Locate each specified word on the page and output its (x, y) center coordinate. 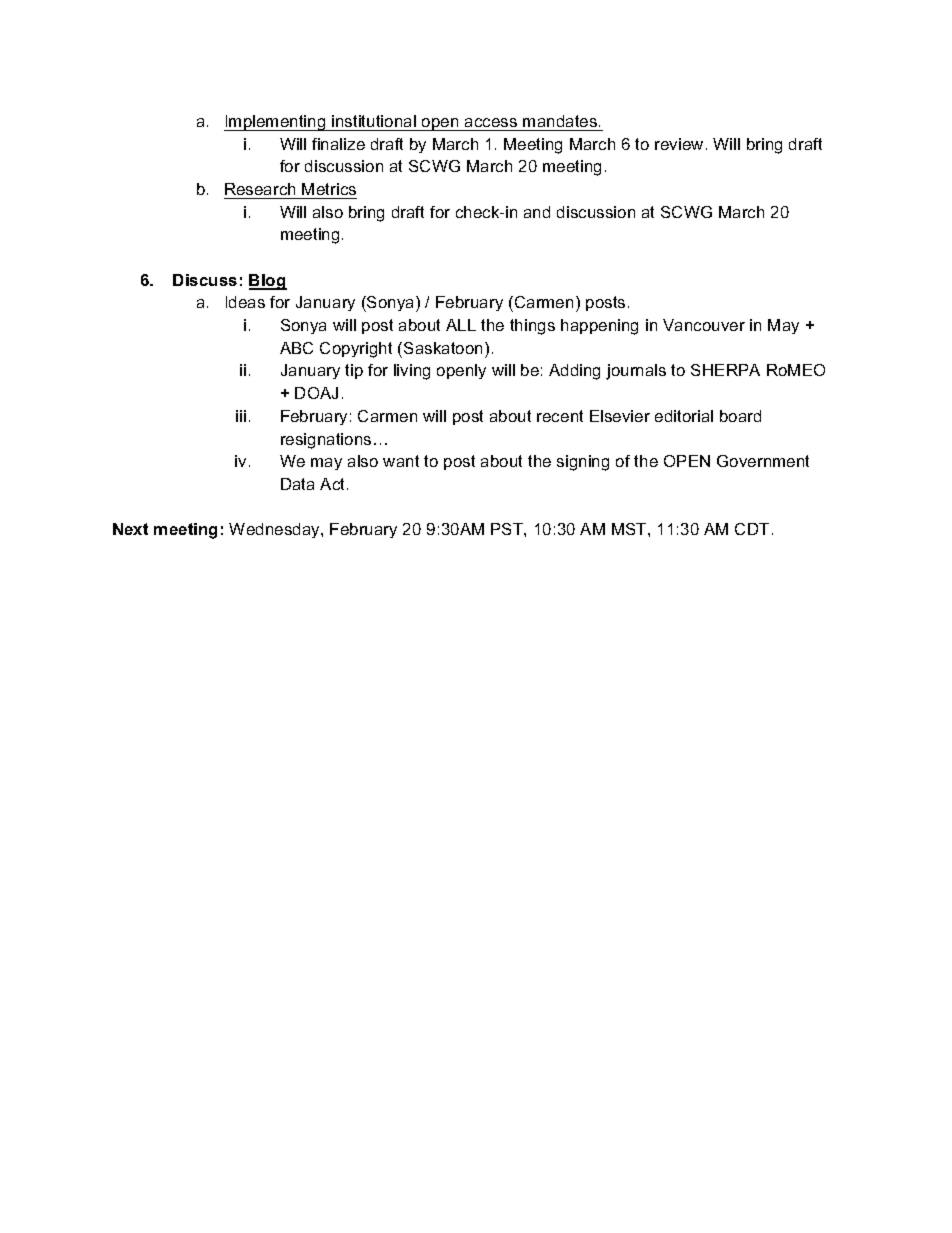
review (679, 144)
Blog (268, 282)
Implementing (276, 123)
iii (241, 416)
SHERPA (725, 370)
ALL (461, 325)
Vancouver (704, 325)
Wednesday (275, 530)
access (491, 122)
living (412, 372)
